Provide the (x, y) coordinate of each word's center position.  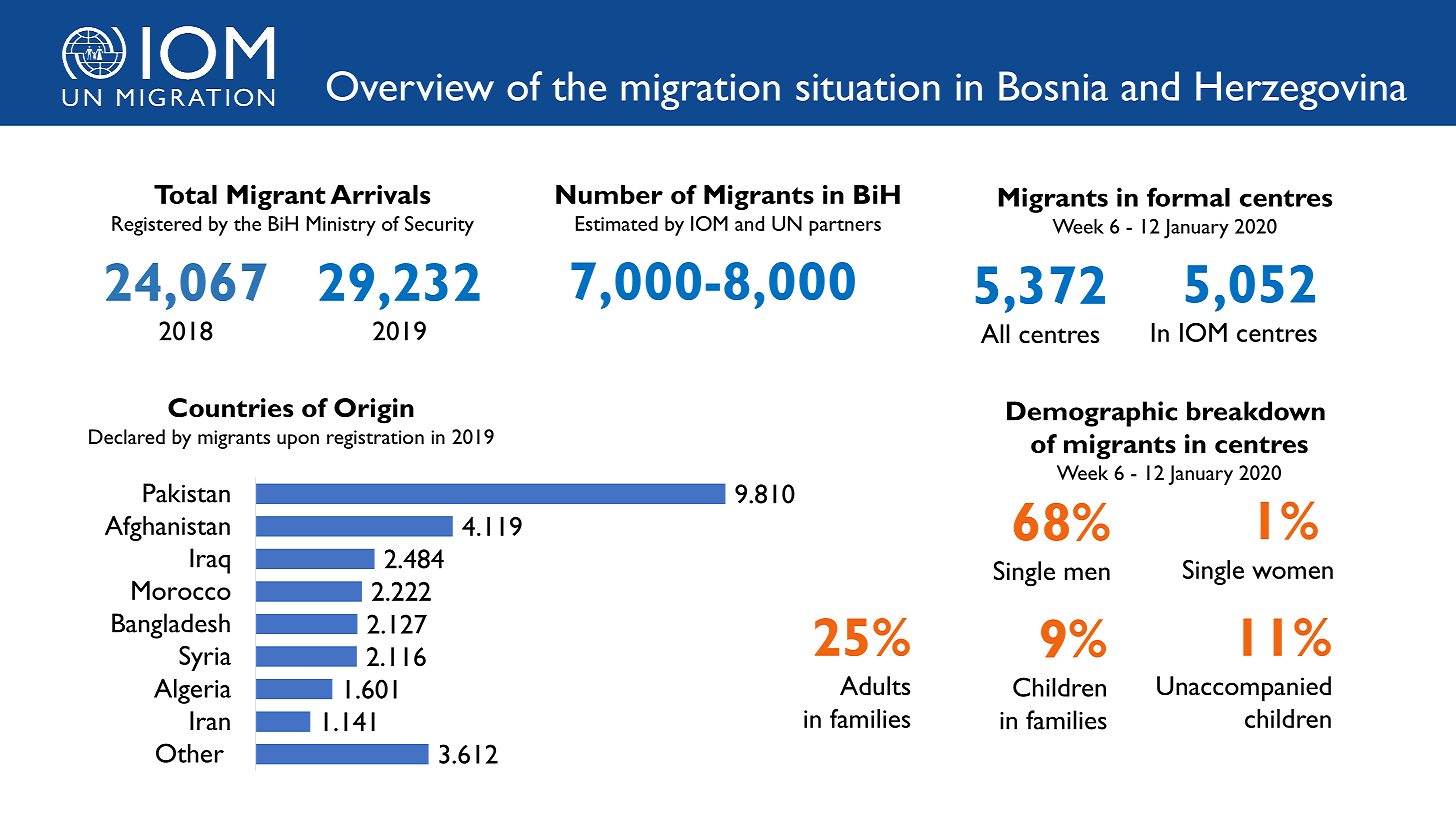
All (995, 333)
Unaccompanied (1244, 689)
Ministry (341, 226)
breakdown (1256, 411)
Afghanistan (167, 528)
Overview (410, 86)
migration (701, 91)
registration (375, 439)
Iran (210, 720)
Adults (875, 685)
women (1292, 572)
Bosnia (1053, 86)
